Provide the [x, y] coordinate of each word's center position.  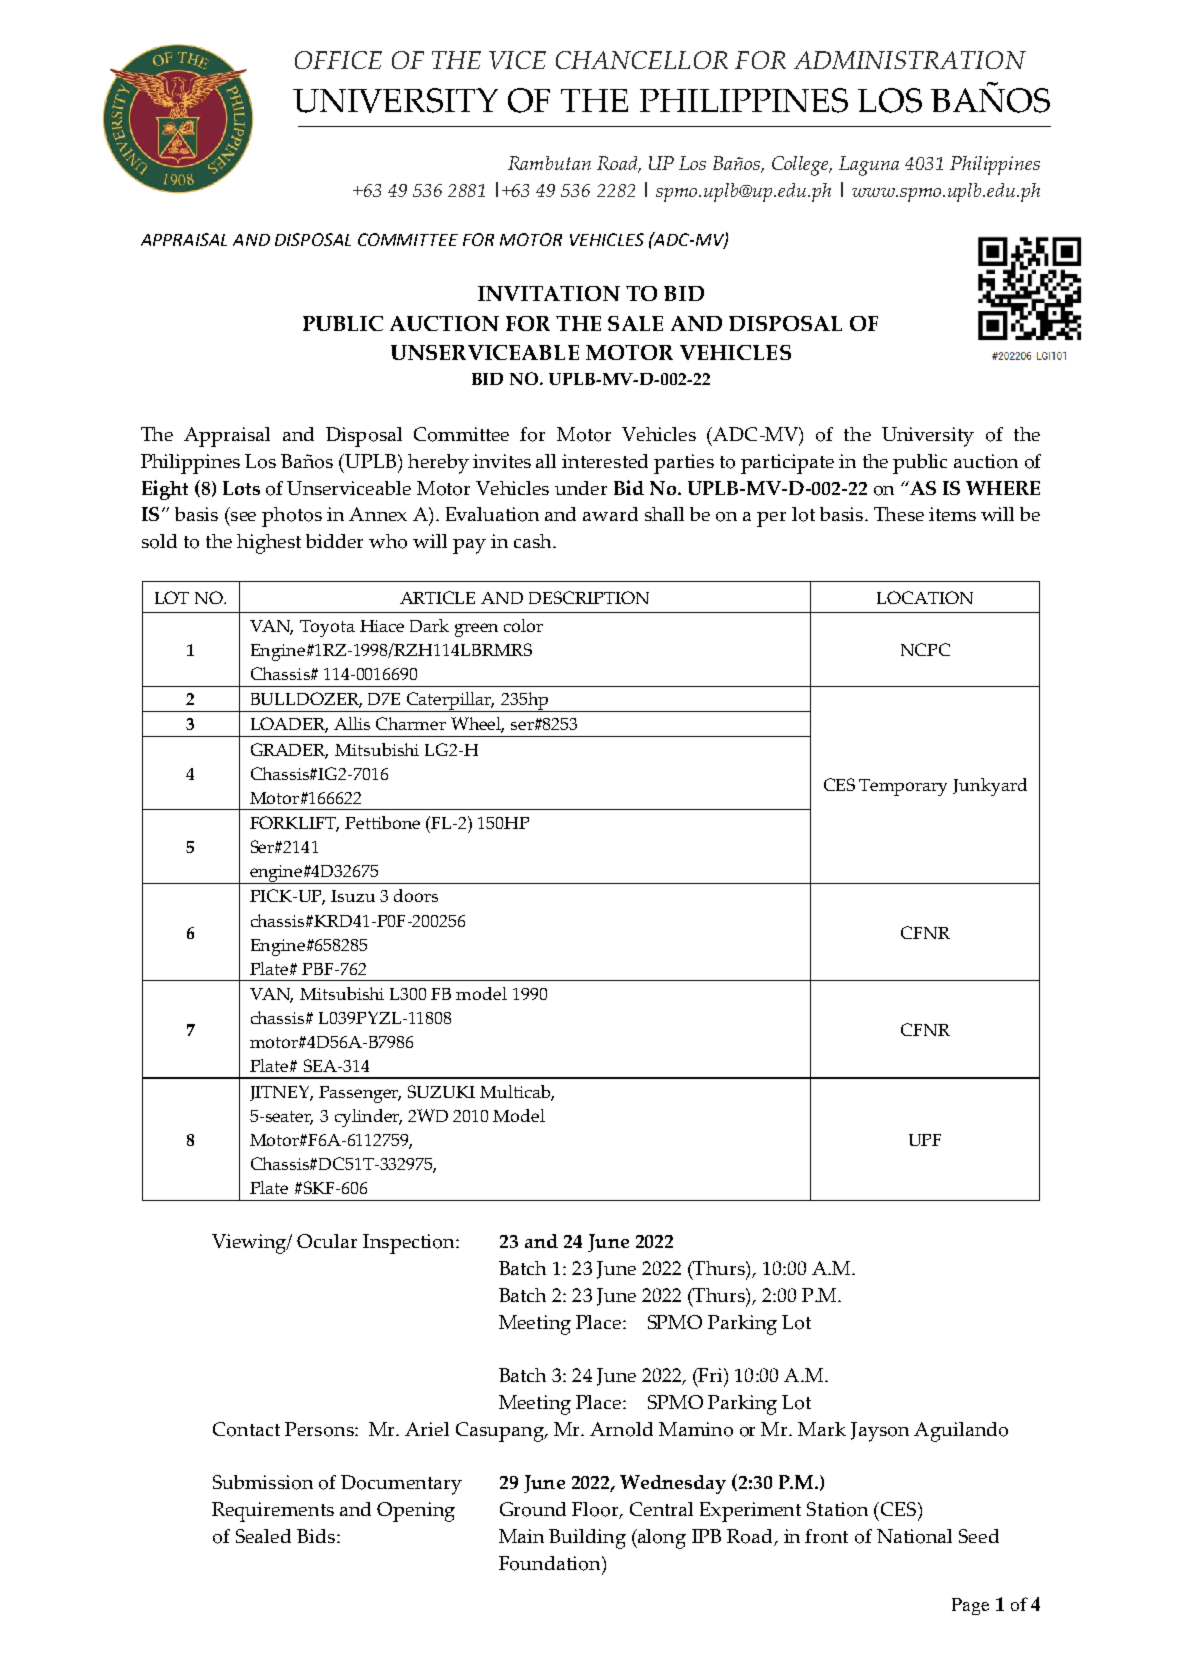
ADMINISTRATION [910, 60]
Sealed [263, 1536]
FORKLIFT [294, 824]
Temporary [903, 787]
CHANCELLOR [642, 60]
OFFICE [338, 60]
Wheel [477, 725]
